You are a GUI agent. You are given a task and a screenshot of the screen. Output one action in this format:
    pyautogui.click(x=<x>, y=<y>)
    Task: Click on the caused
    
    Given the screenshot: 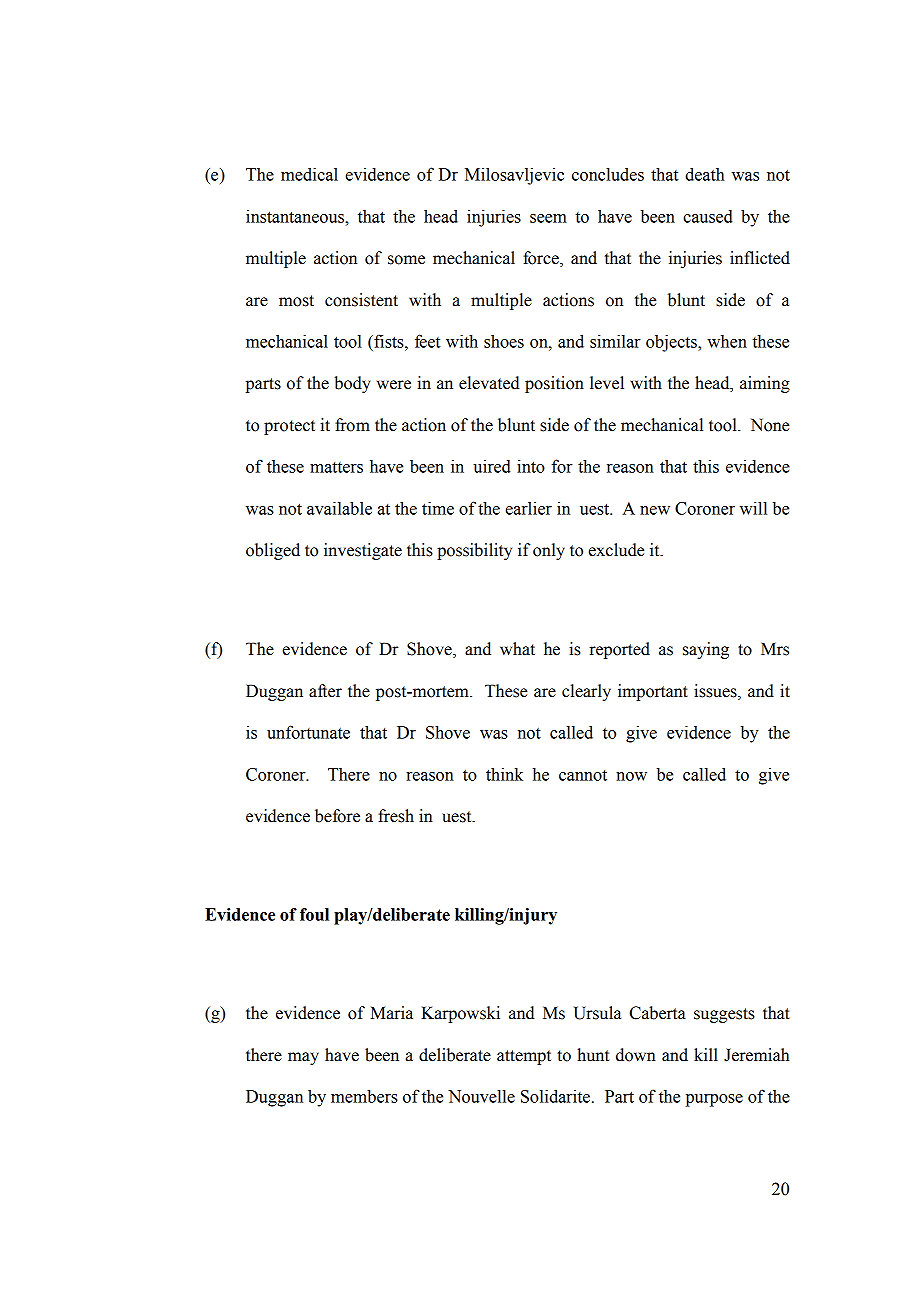 What is the action you would take?
    pyautogui.click(x=708, y=216)
